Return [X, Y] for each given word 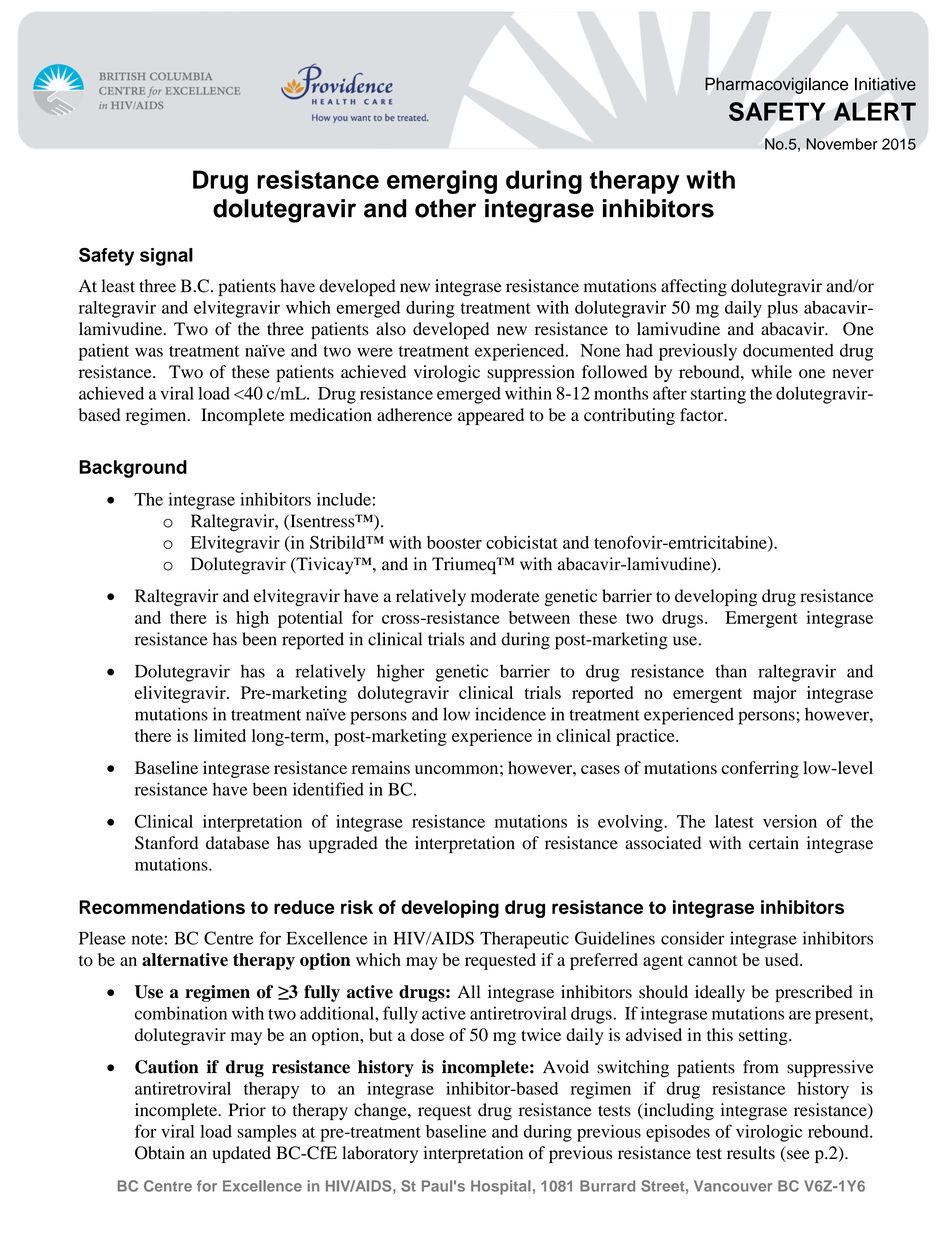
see [797, 1156]
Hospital [501, 1187]
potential [310, 619]
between [539, 617]
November [842, 144]
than [731, 671]
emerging [442, 182]
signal [166, 257]
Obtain [160, 1153]
